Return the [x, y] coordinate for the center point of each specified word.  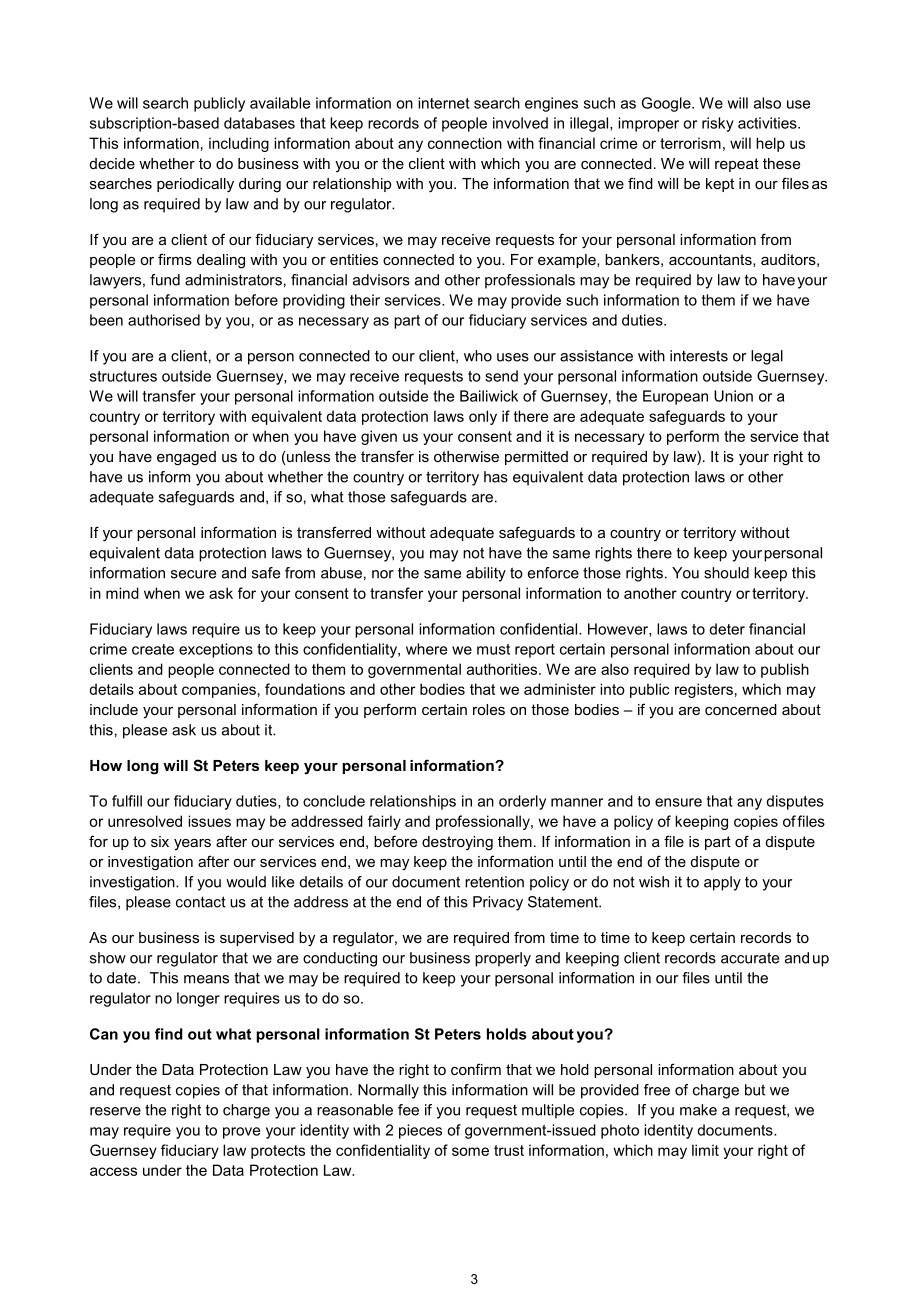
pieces [420, 1131]
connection [465, 143]
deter [727, 629]
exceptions [216, 650]
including [239, 144]
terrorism [690, 143]
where [426, 649]
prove [241, 1133]
